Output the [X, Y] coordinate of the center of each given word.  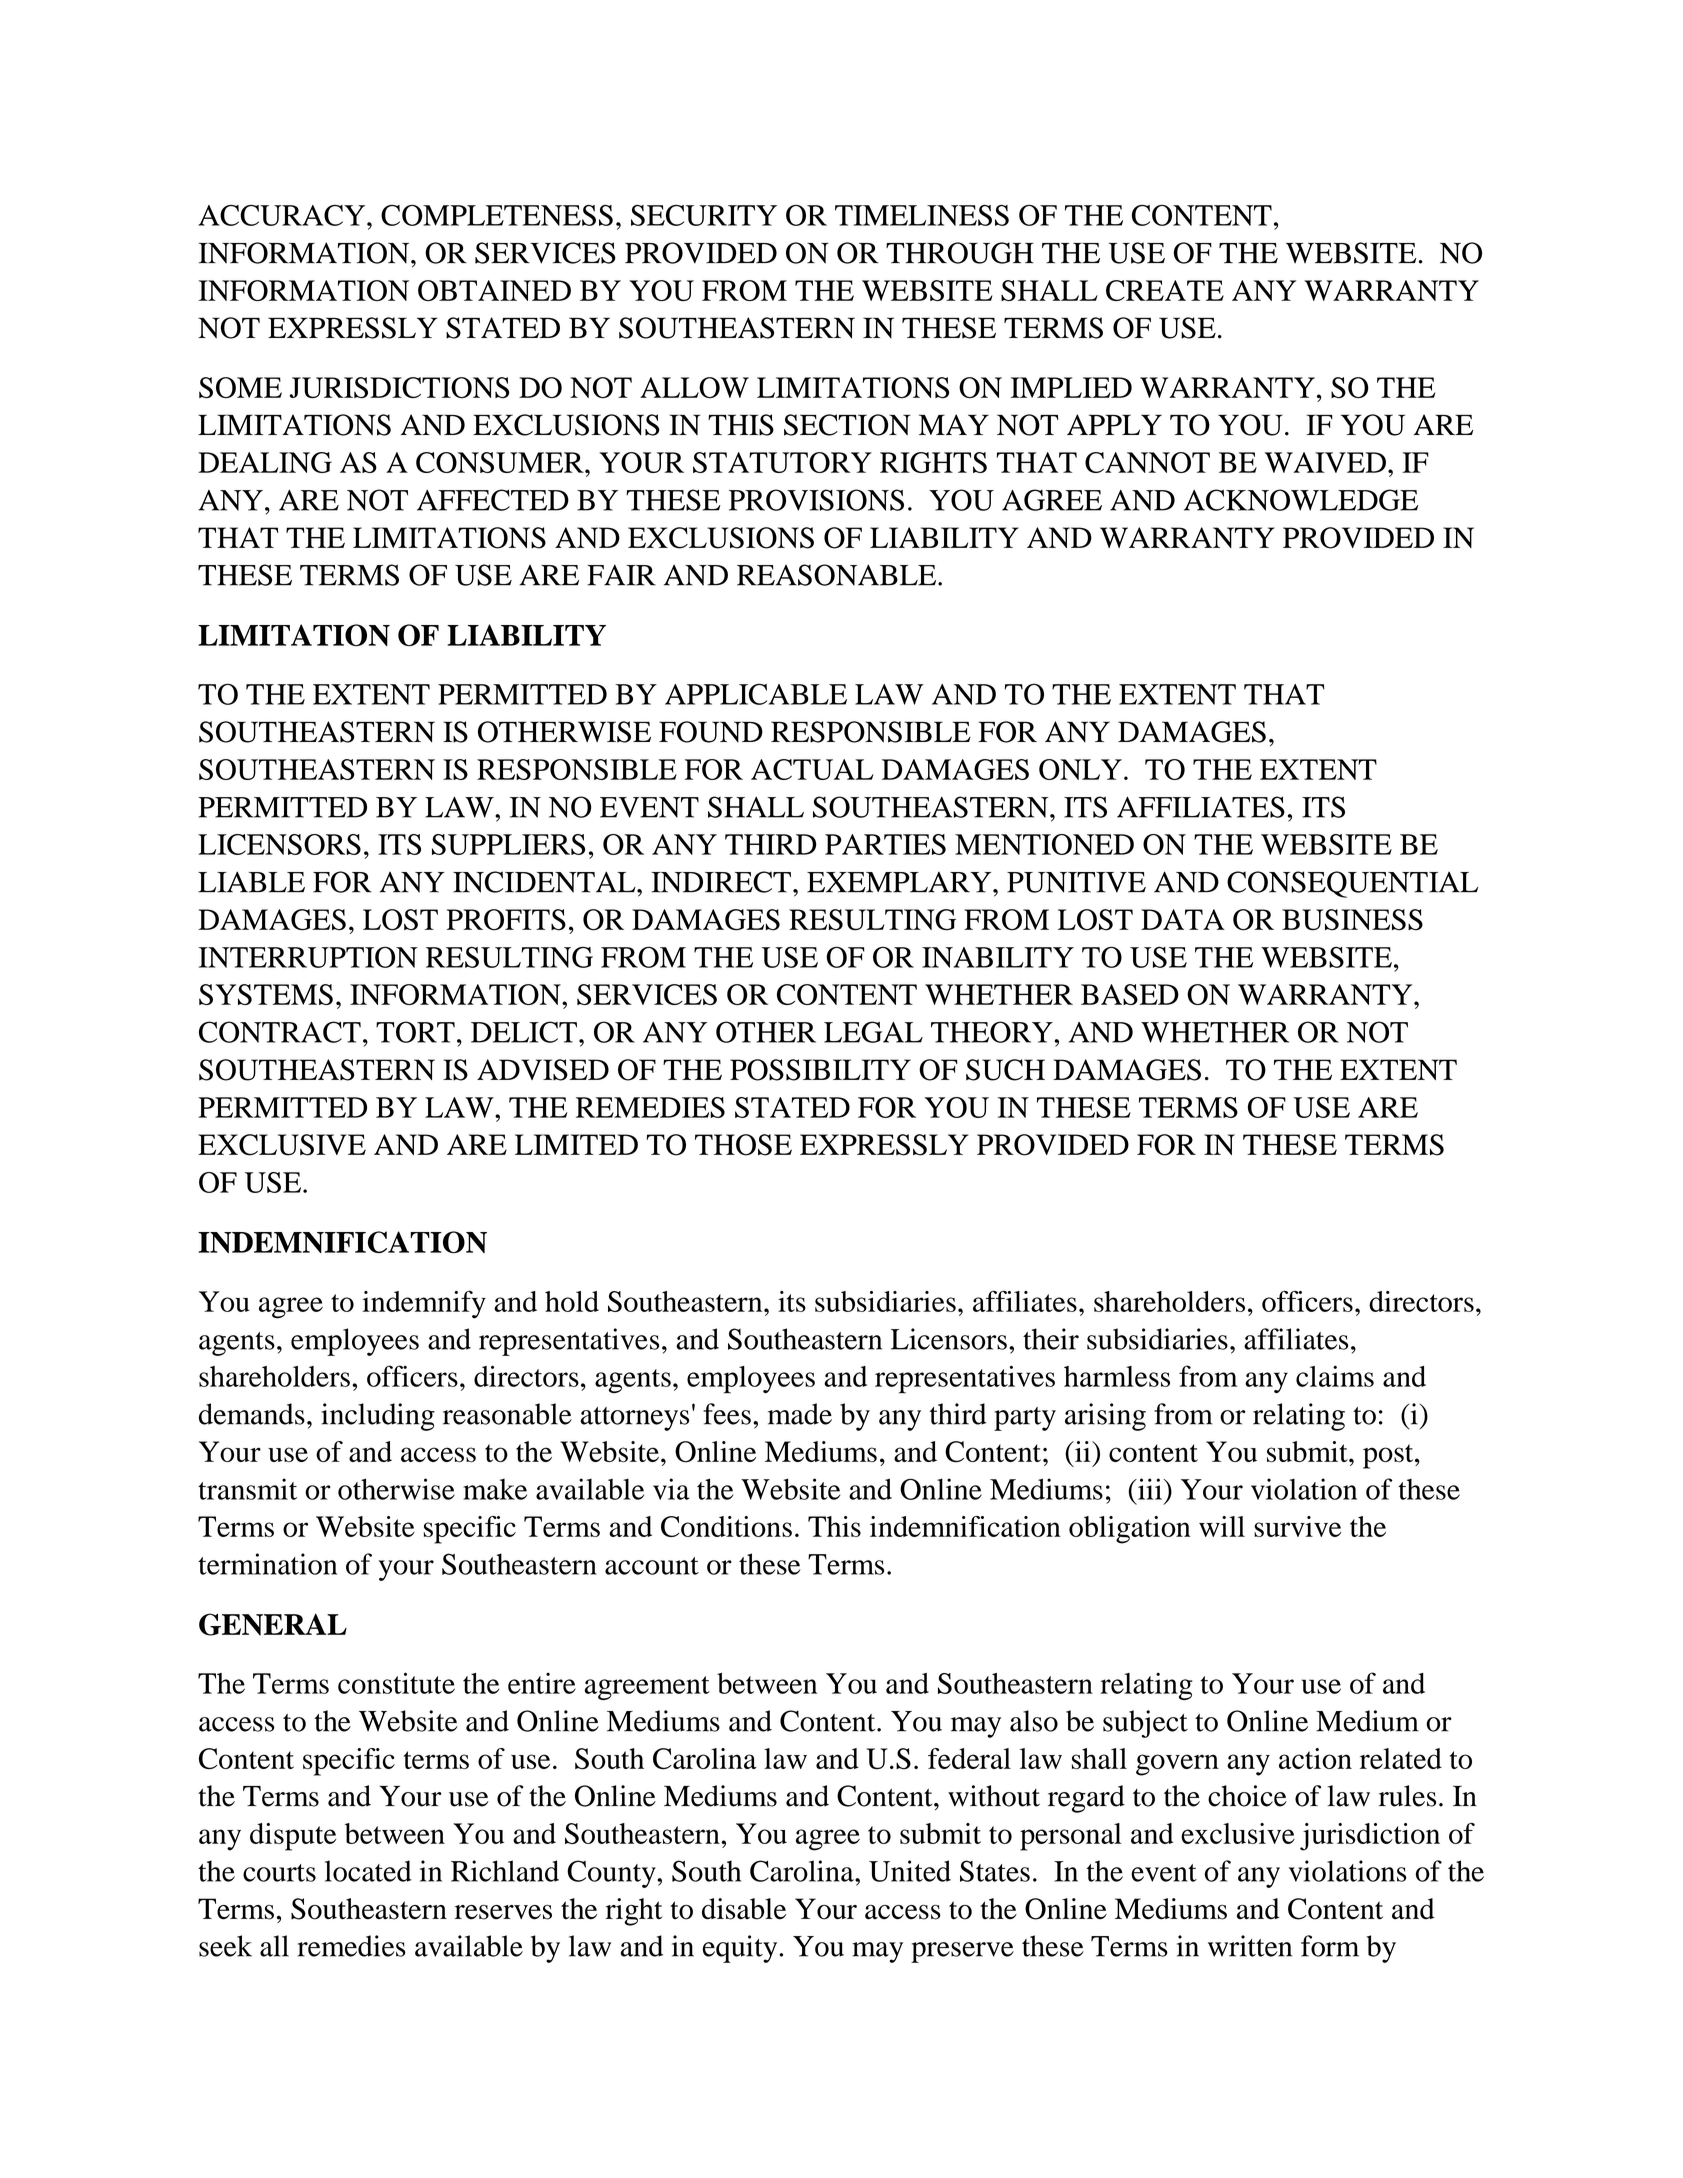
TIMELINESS [922, 215]
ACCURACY [283, 215]
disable [744, 1909]
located [368, 1871]
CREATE [1165, 290]
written [1250, 1946]
